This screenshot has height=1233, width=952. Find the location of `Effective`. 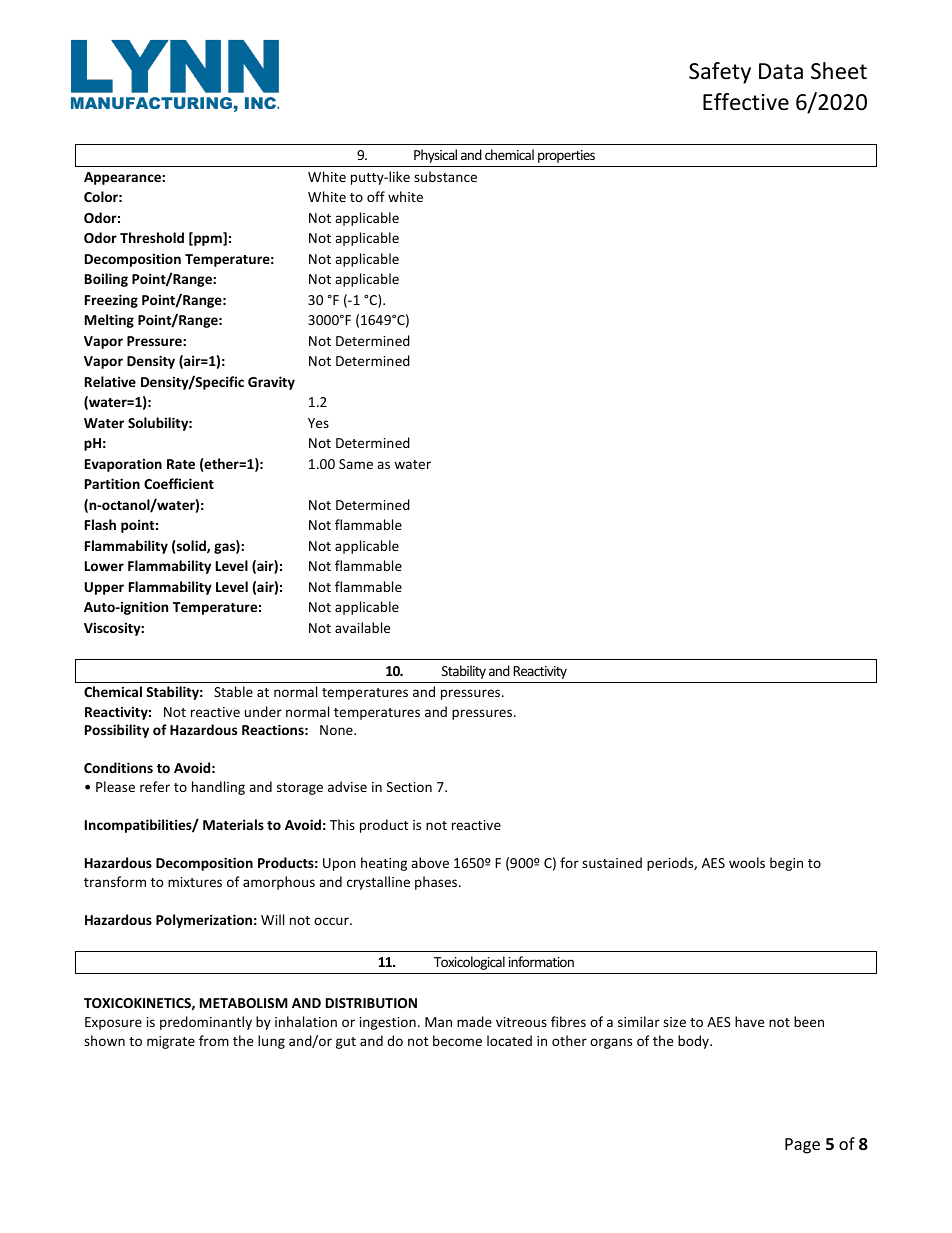

Effective is located at coordinates (746, 102).
